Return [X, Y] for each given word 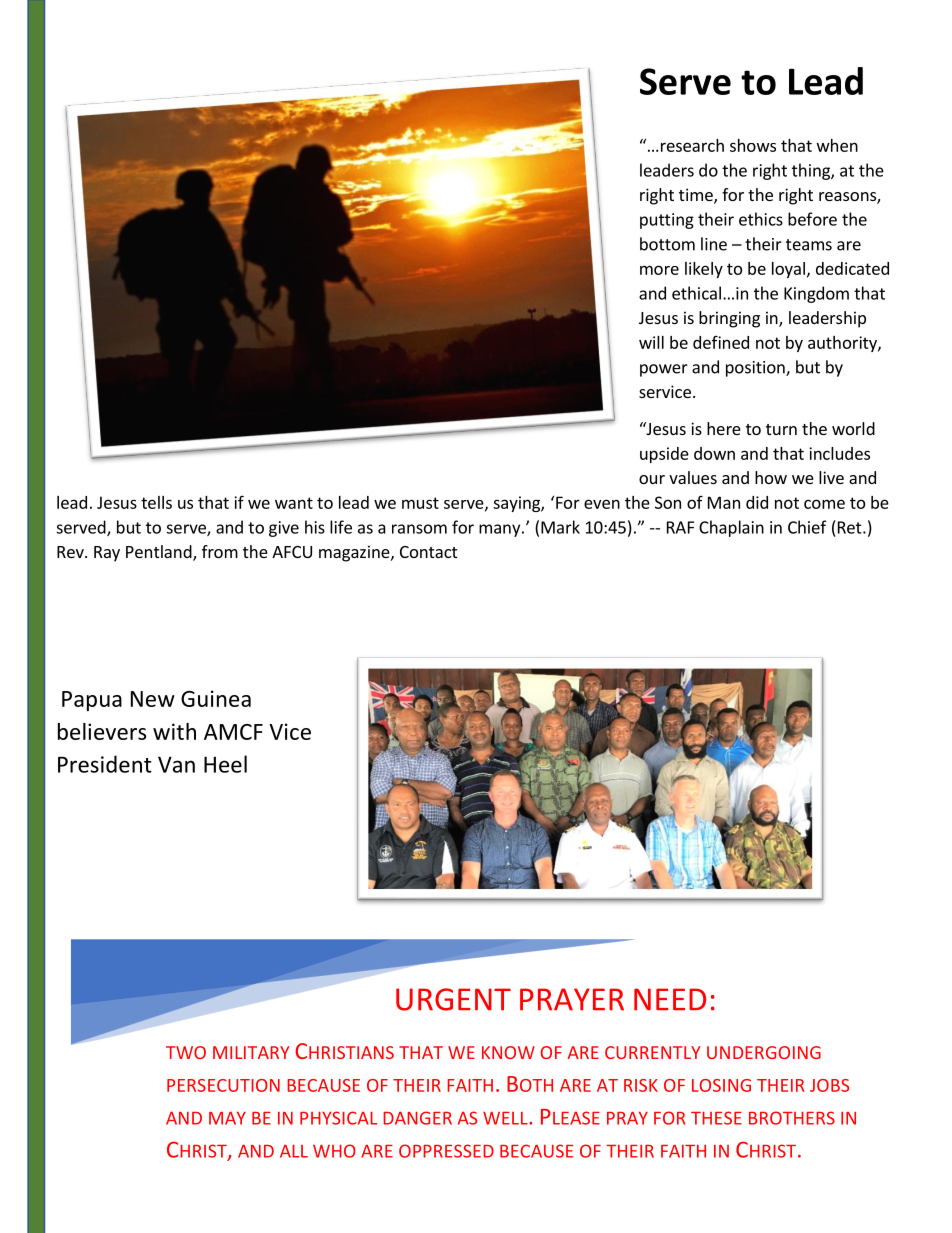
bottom [667, 244]
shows [753, 145]
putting [667, 221]
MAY [227, 1118]
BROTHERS [792, 1118]
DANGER [417, 1118]
